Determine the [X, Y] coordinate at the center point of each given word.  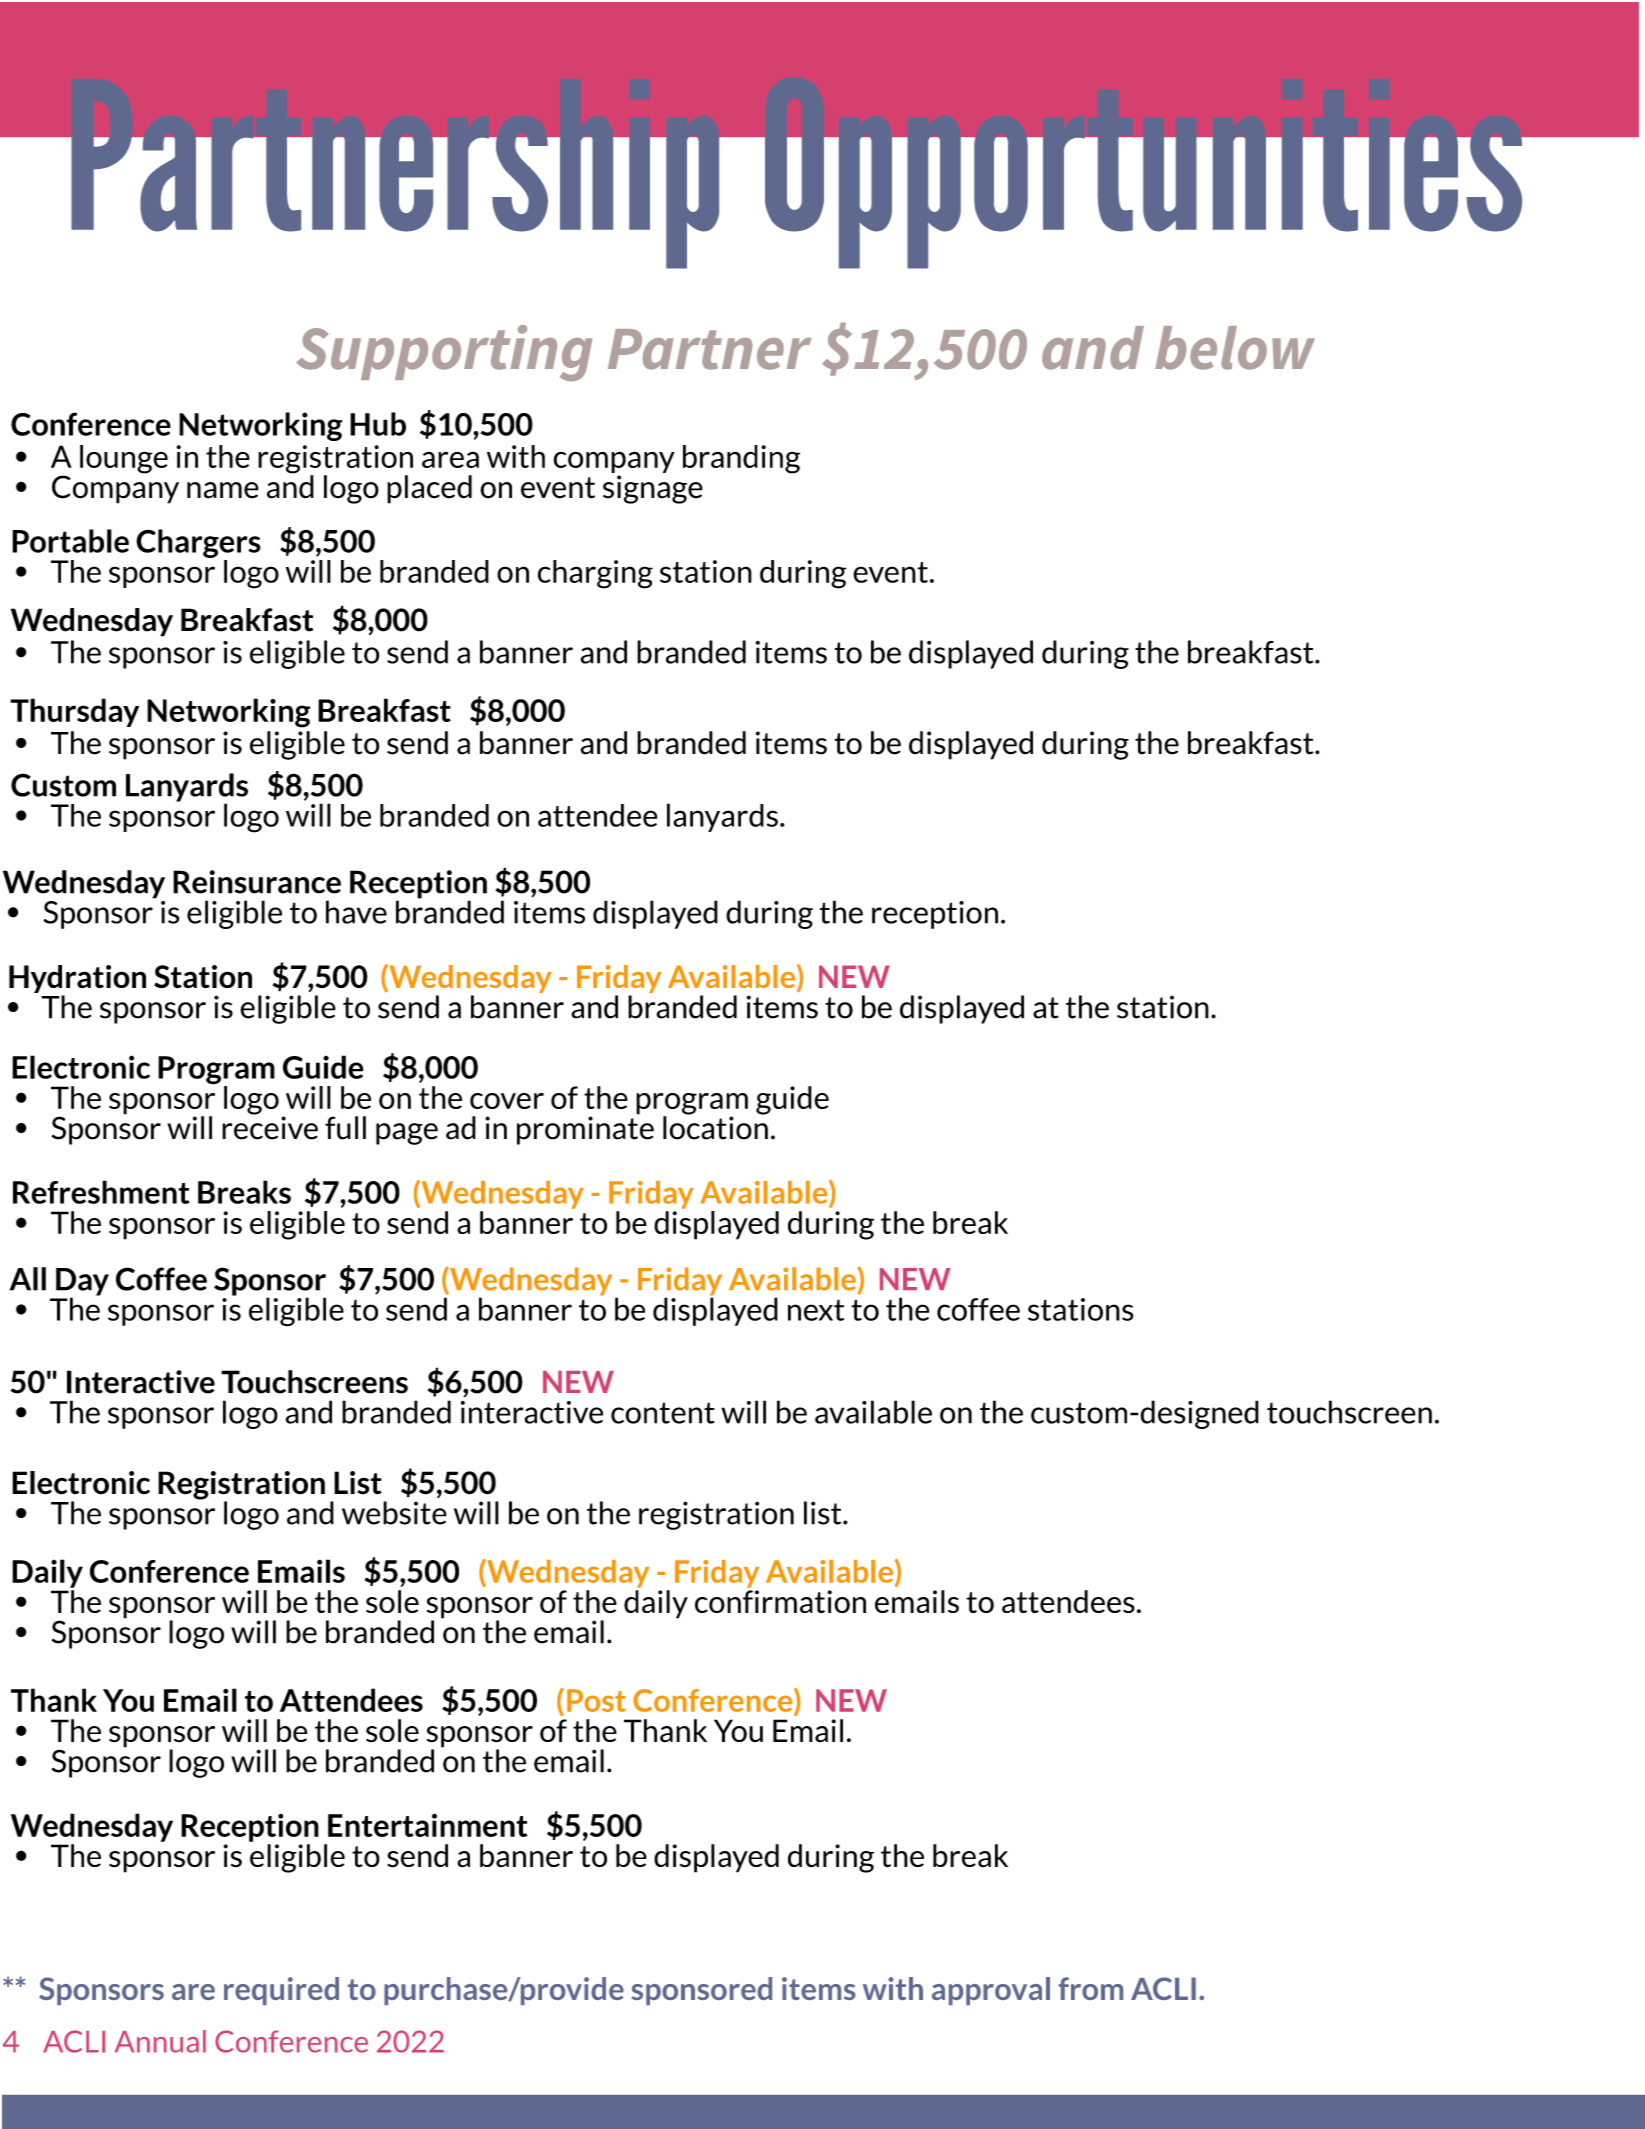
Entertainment [428, 1825]
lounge [124, 459]
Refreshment [101, 1192]
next [816, 1310]
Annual [160, 2041]
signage [653, 489]
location [715, 1127]
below [1235, 348]
